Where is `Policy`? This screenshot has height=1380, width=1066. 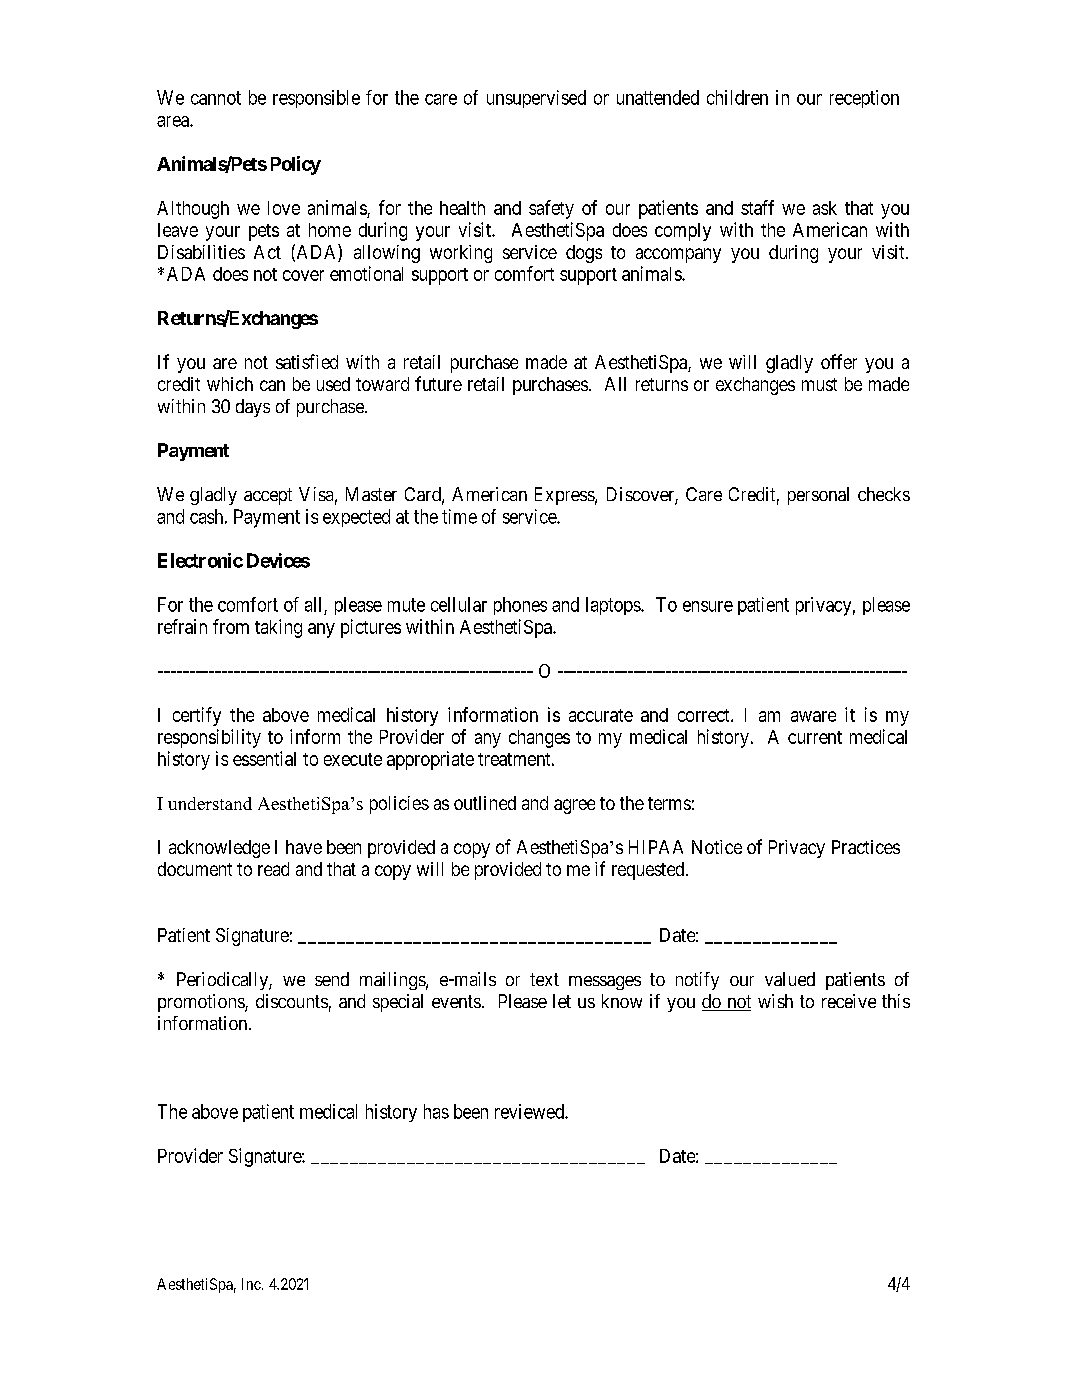 Policy is located at coordinates (296, 165).
